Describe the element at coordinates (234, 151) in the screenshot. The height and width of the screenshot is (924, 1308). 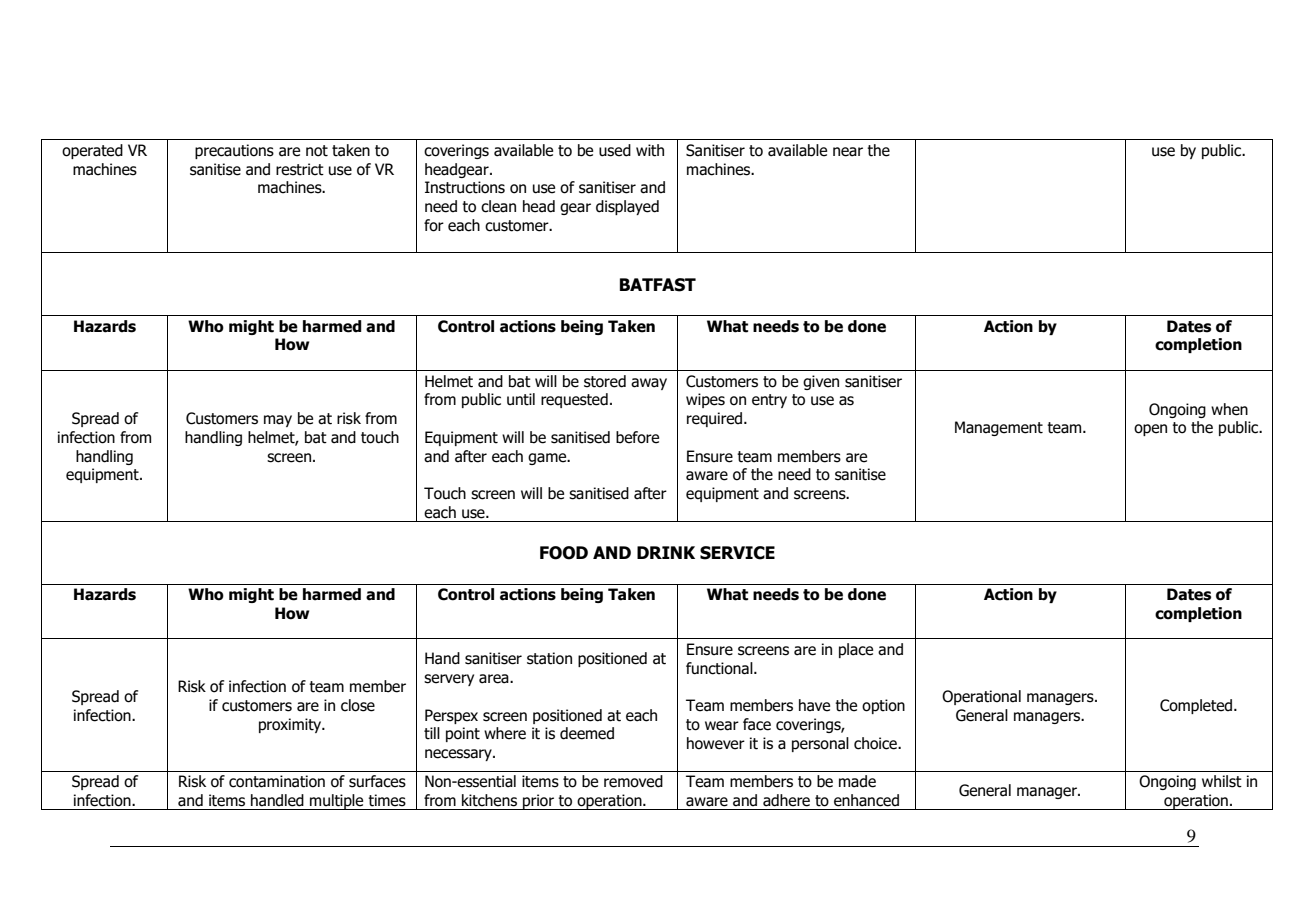
I see `precautions` at that location.
